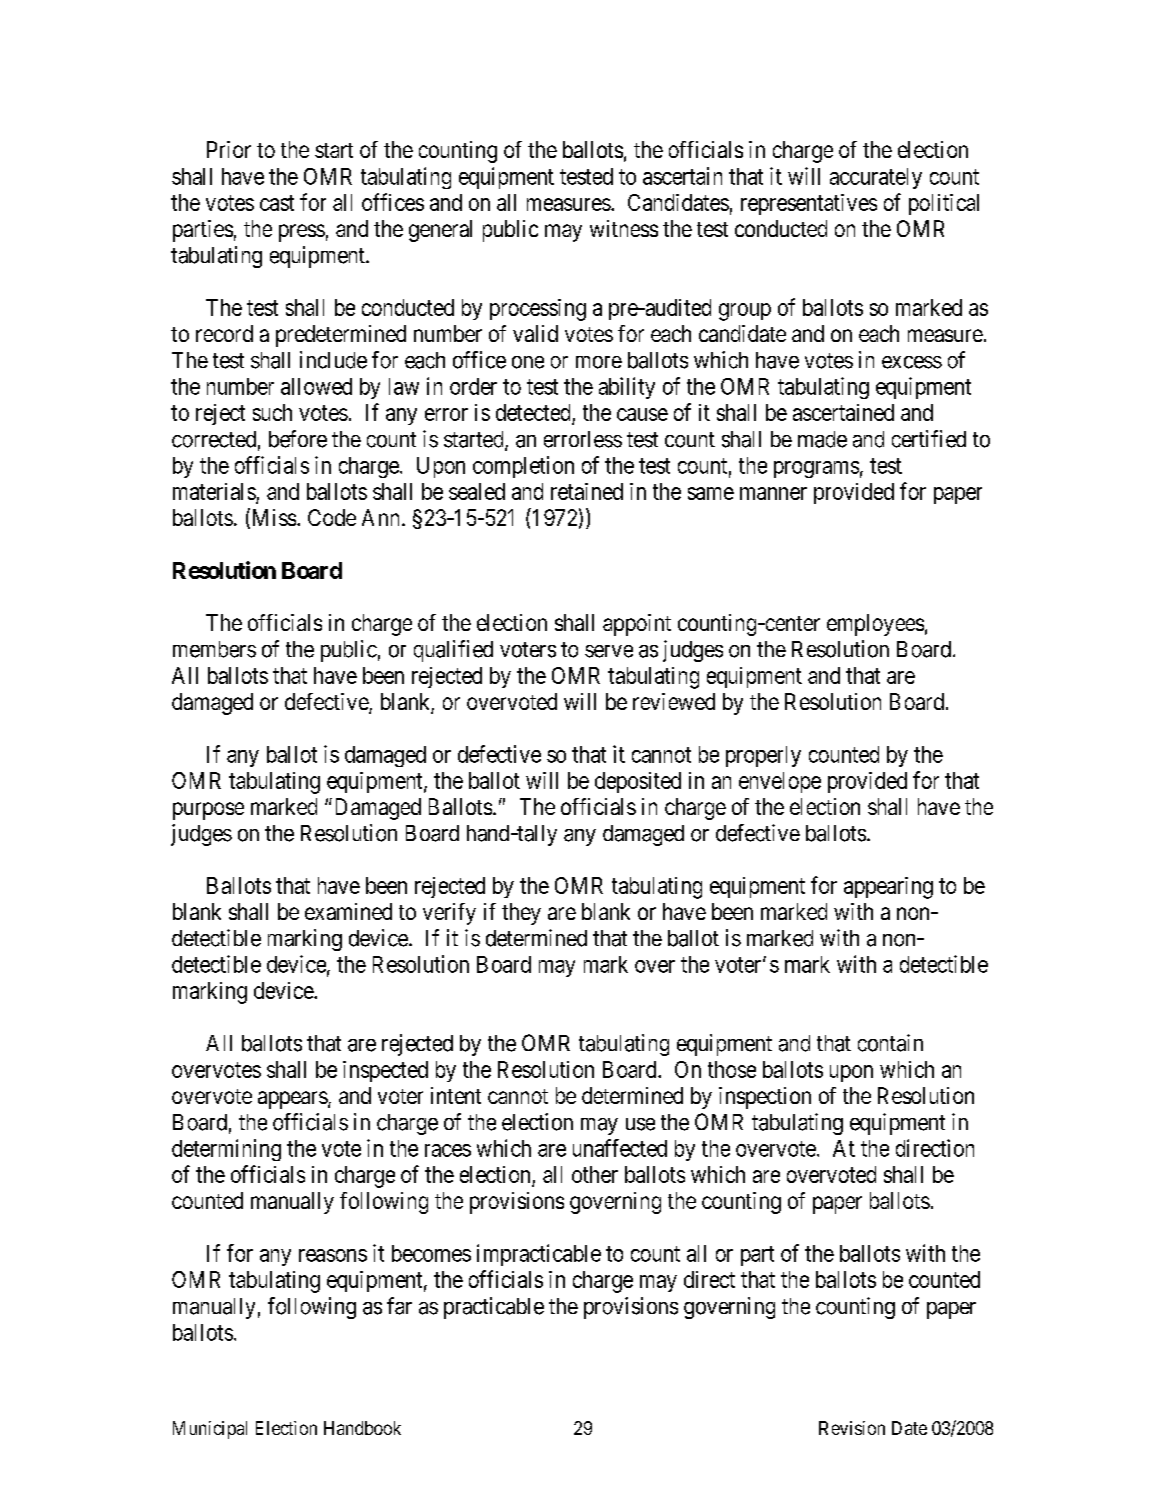  What do you see at coordinates (348, 911) in the document?
I see `examined` at bounding box center [348, 911].
